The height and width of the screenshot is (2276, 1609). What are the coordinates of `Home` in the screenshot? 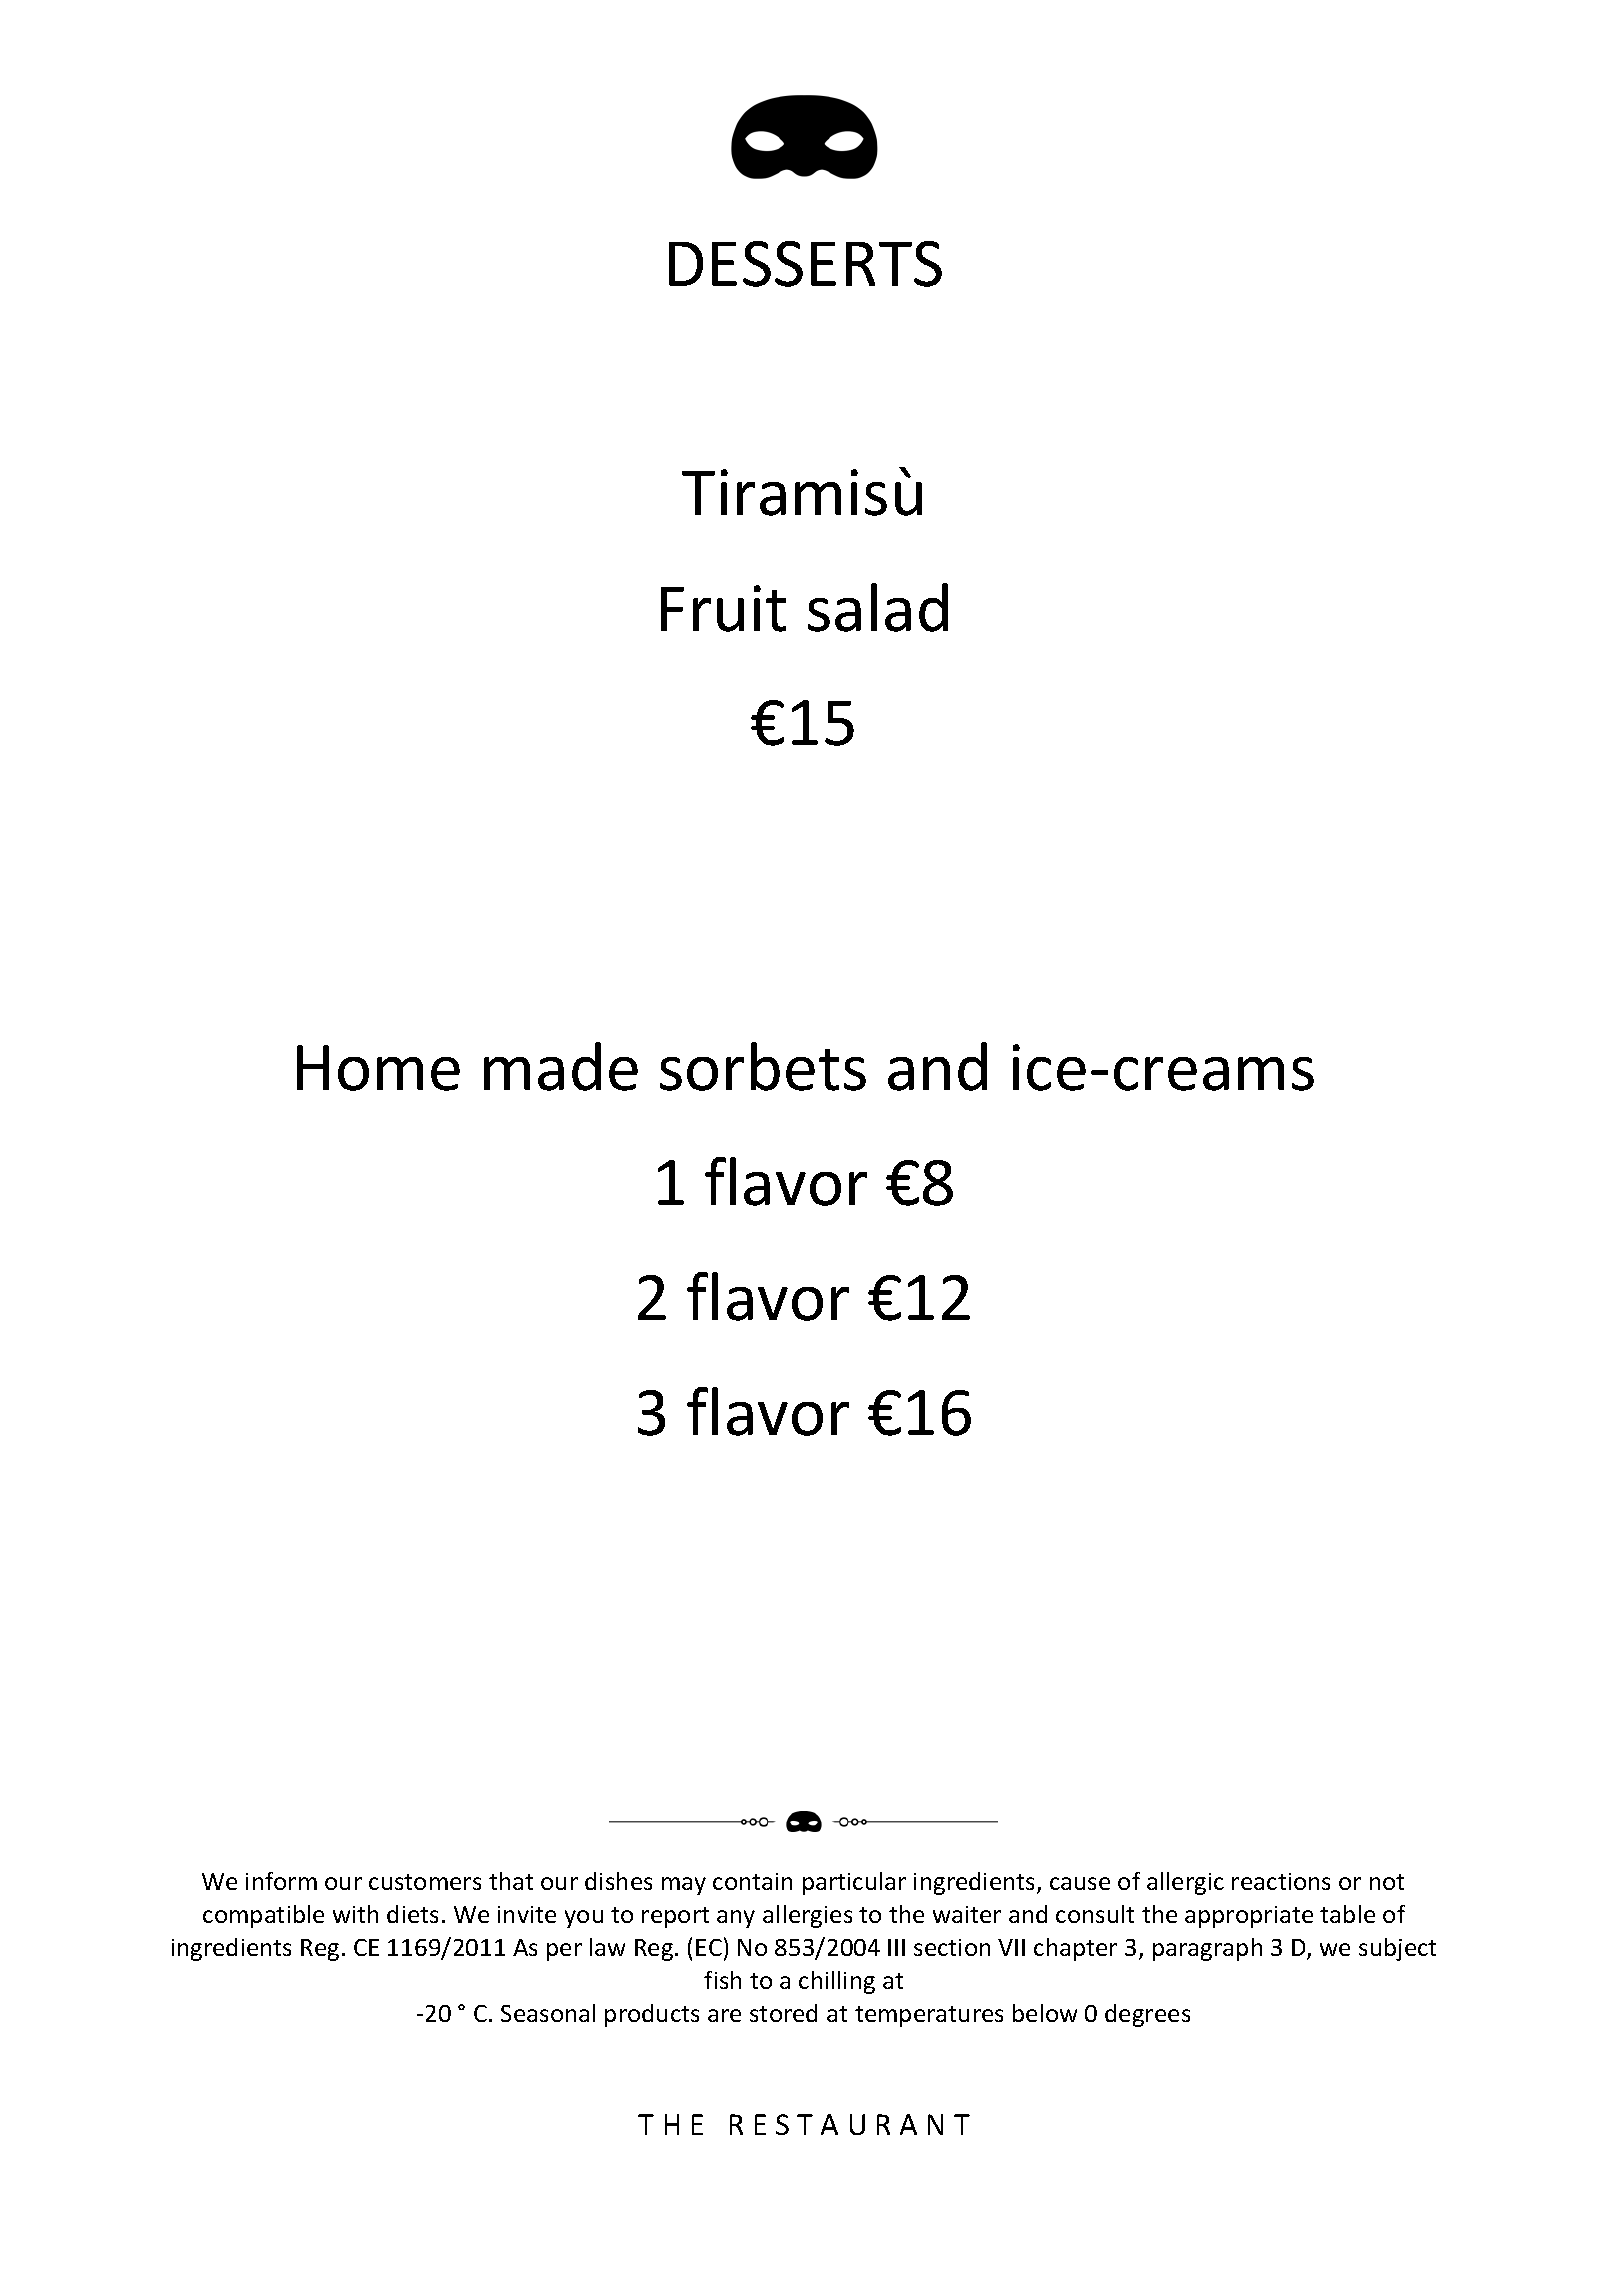 It's located at (378, 1068).
